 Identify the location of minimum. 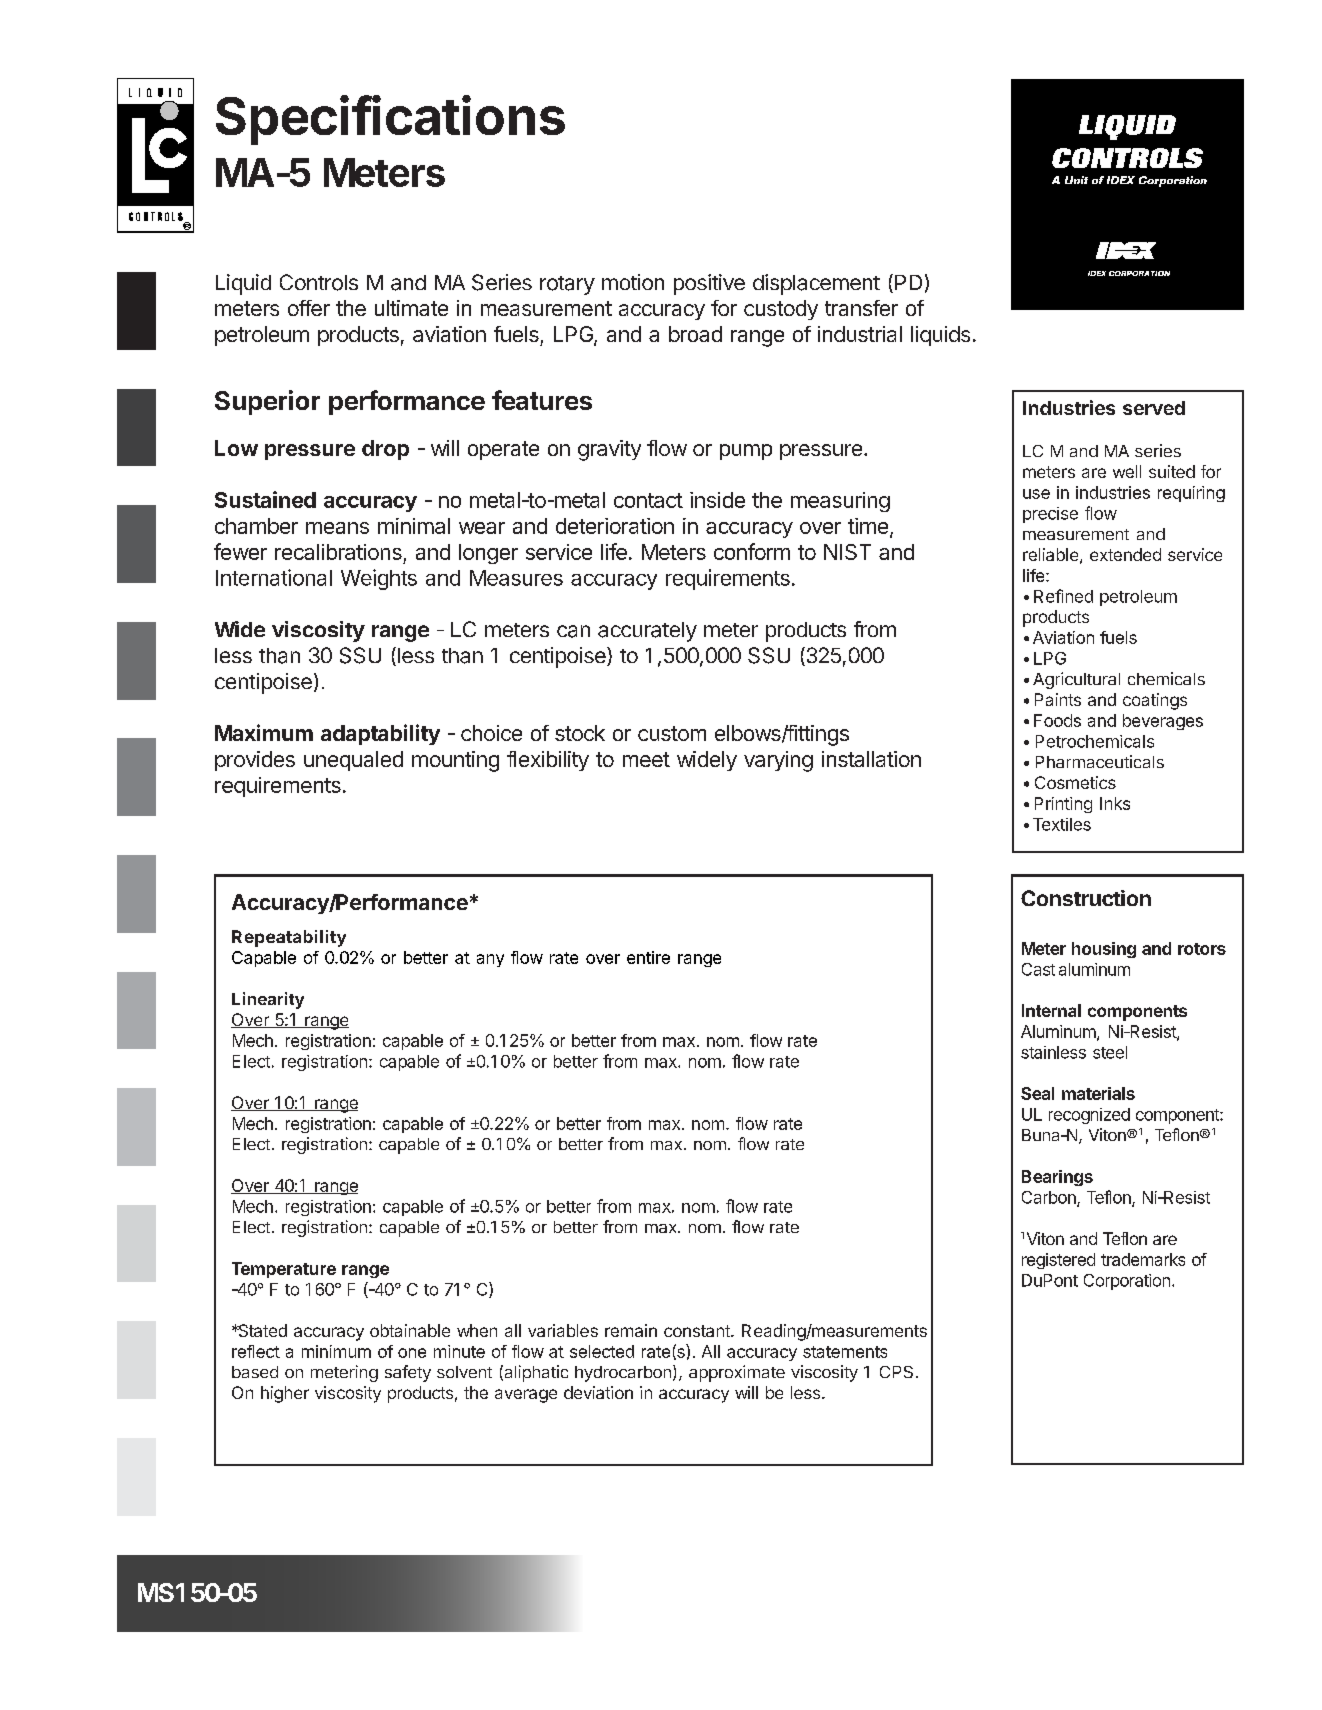
(336, 1351).
